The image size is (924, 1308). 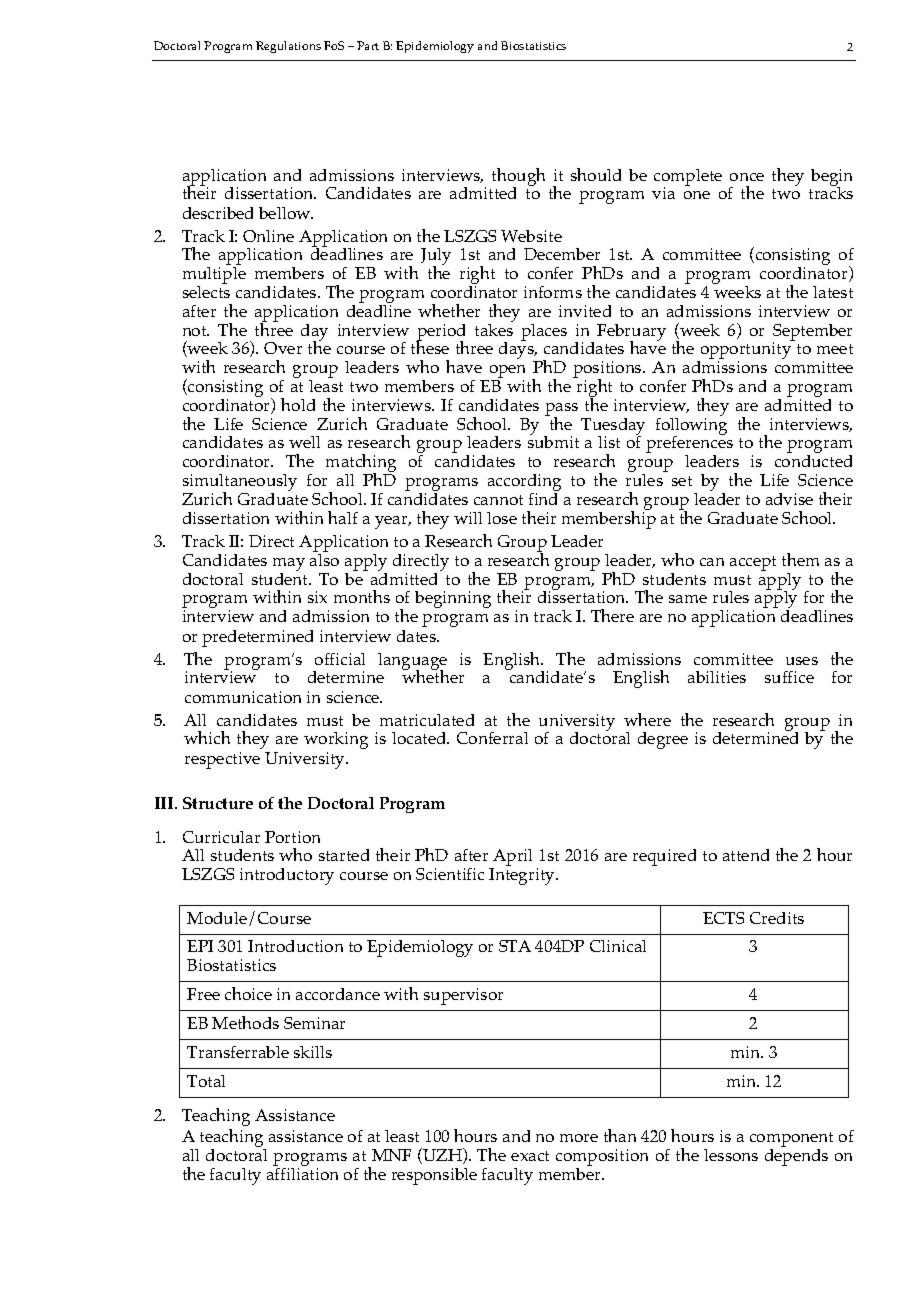 I want to click on takes, so click(x=494, y=328).
